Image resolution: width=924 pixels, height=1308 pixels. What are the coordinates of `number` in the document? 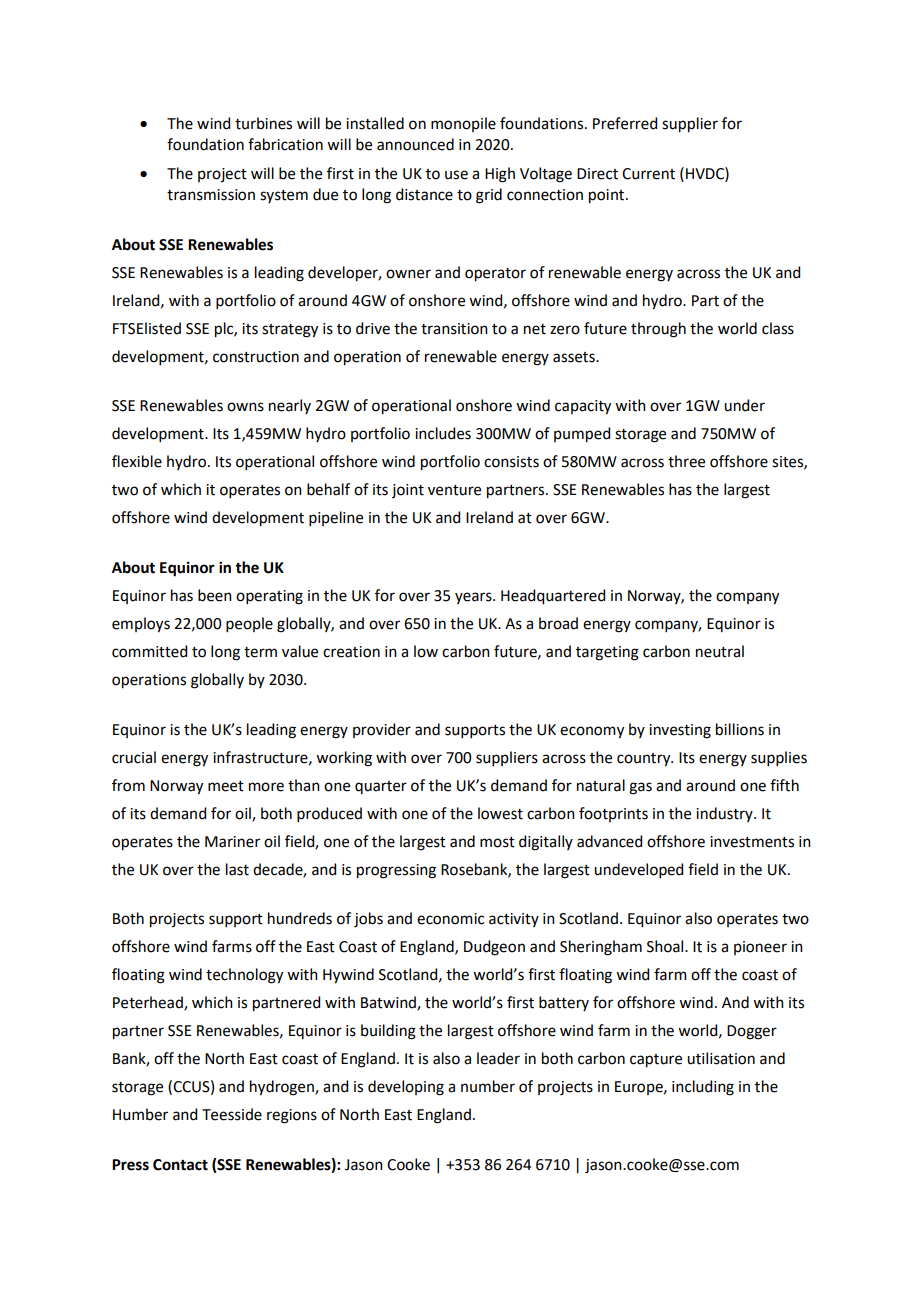 It's located at (488, 1086).
